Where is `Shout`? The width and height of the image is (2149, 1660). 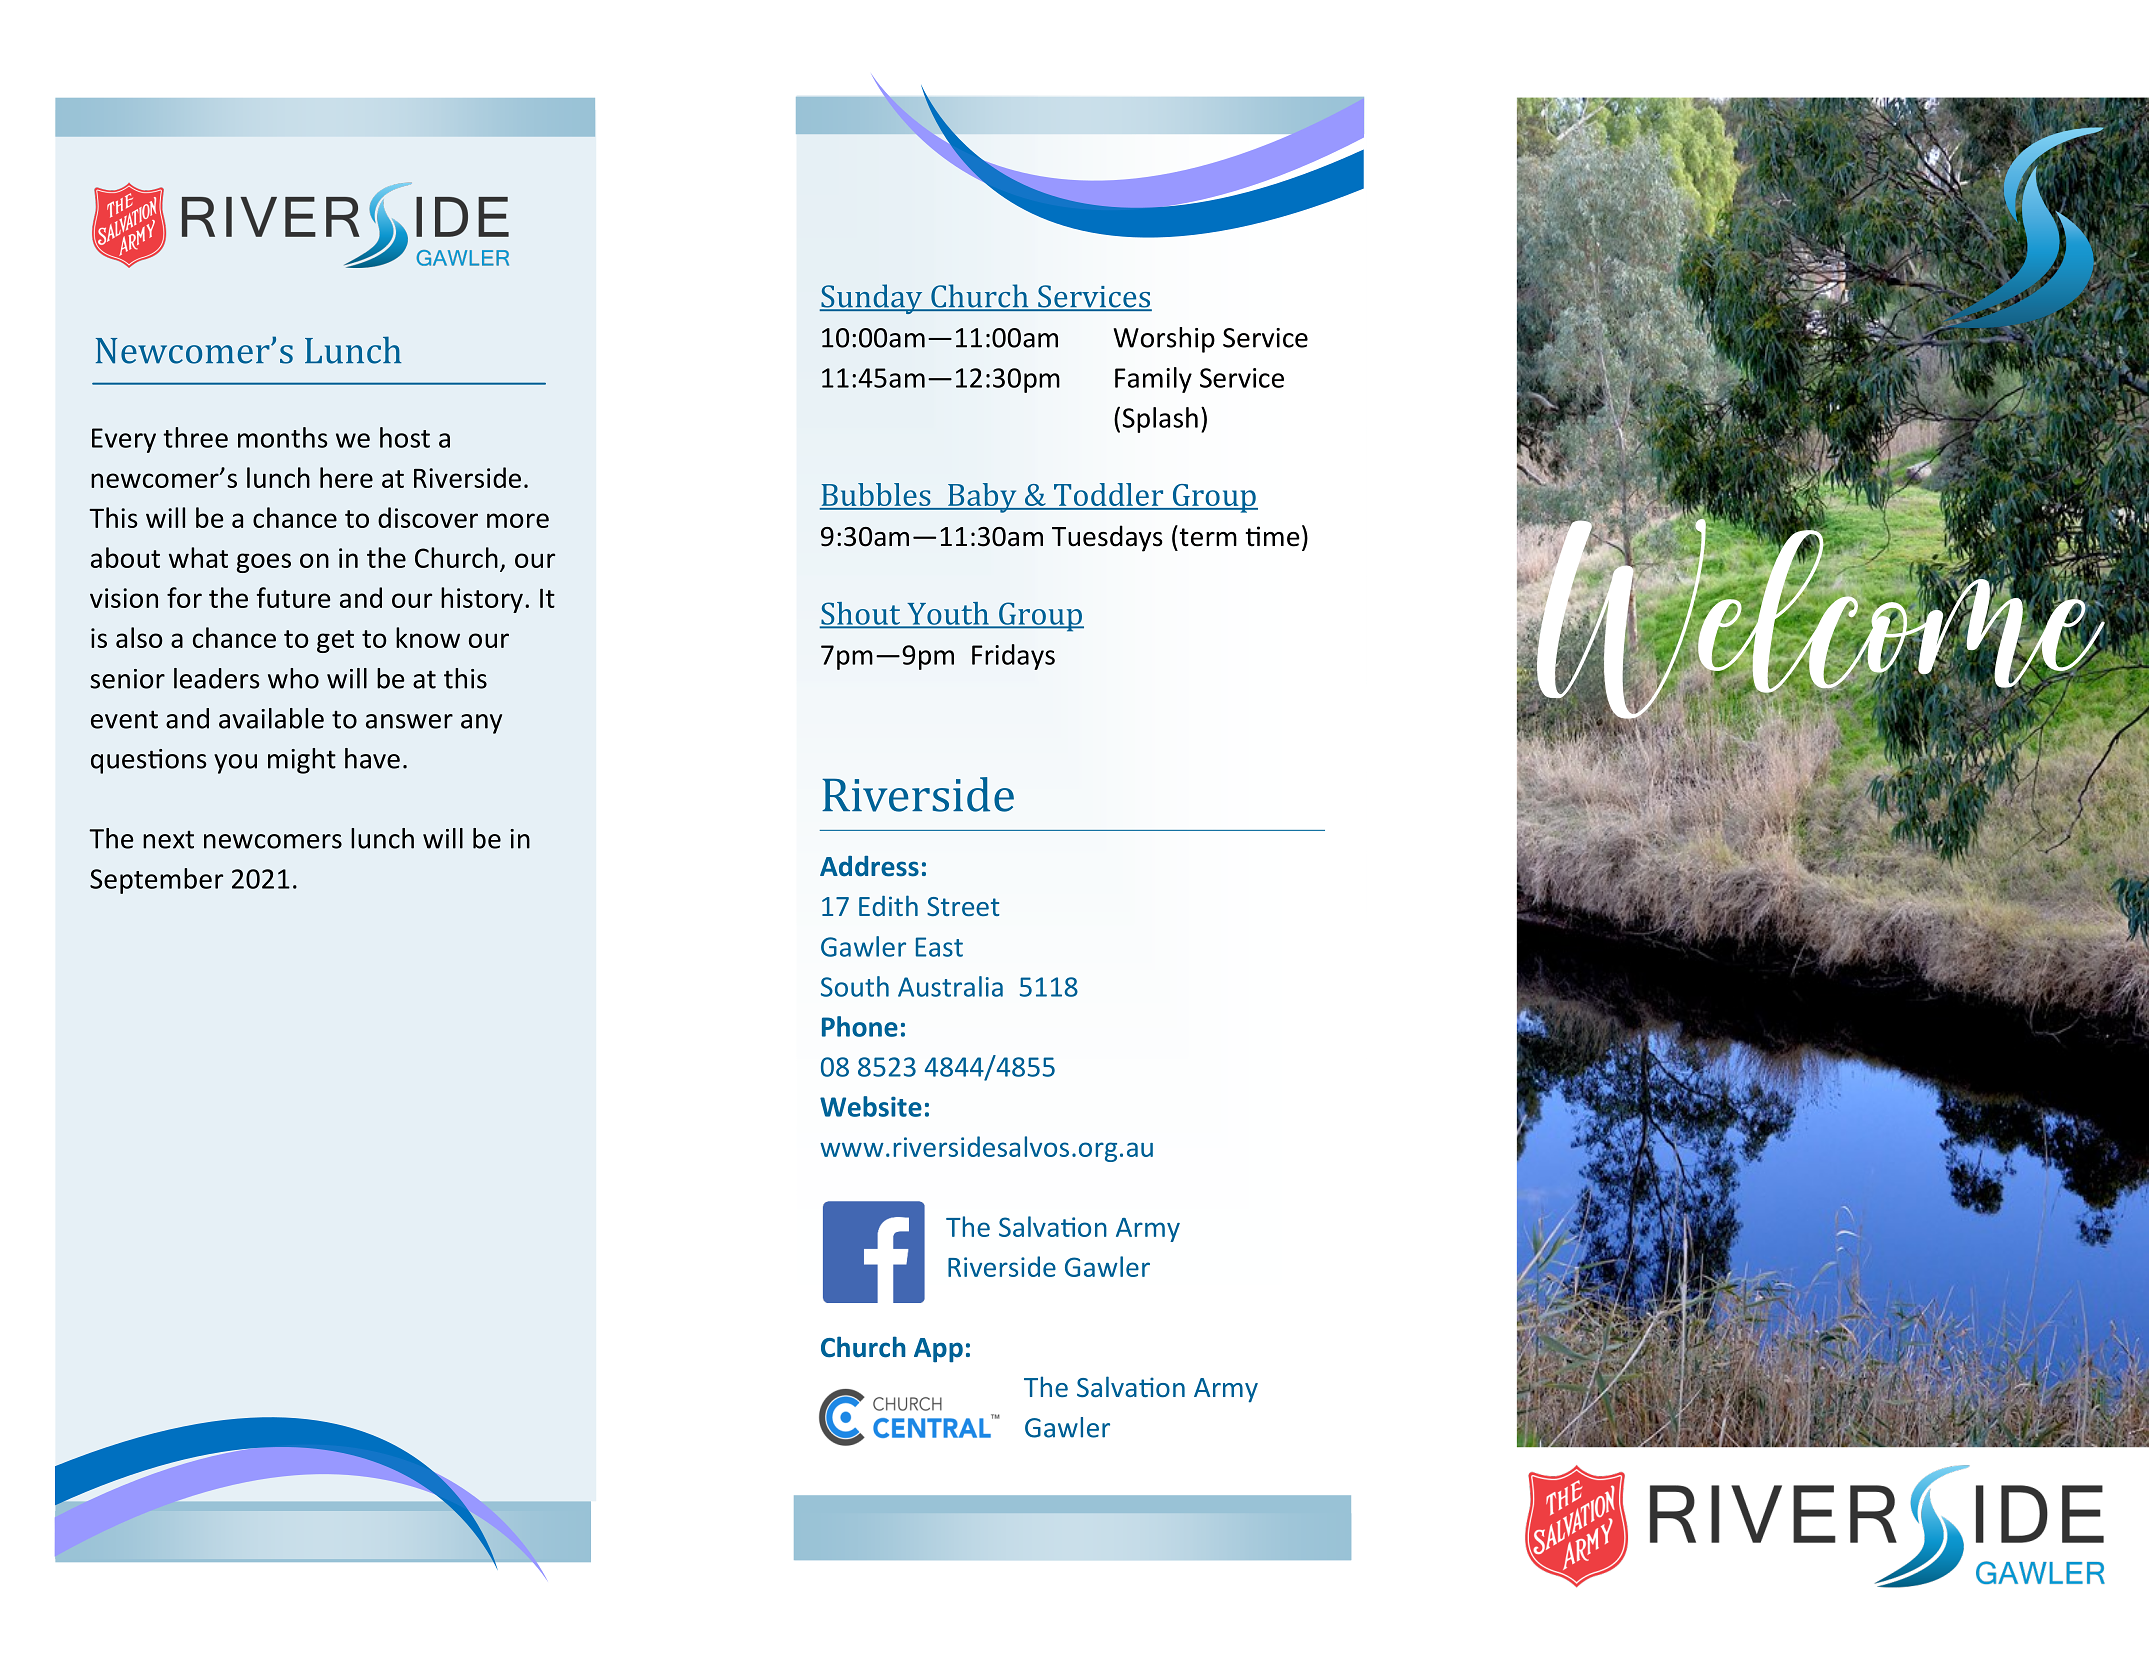 Shout is located at coordinates (861, 614).
